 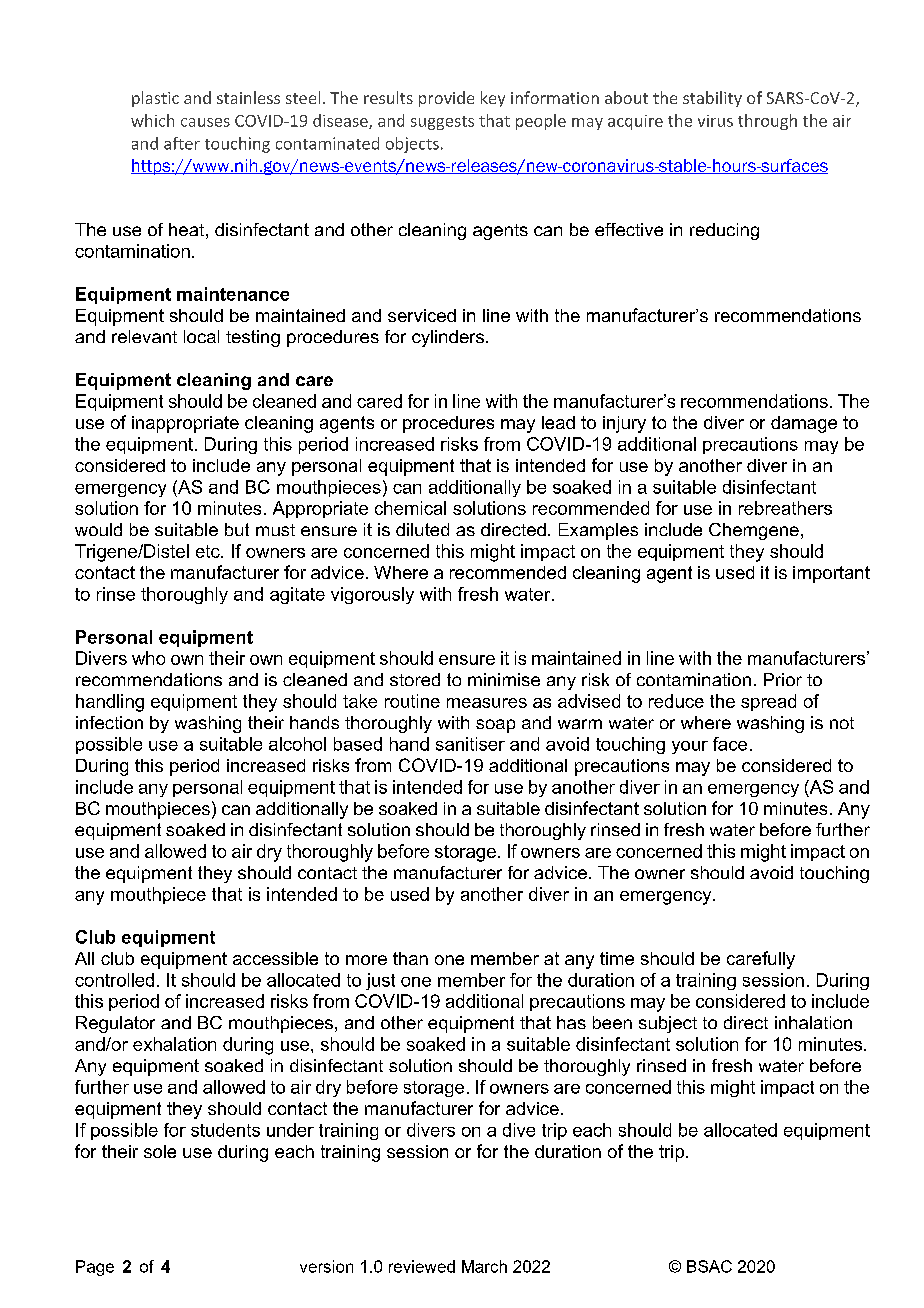 I want to click on after, so click(x=182, y=143).
